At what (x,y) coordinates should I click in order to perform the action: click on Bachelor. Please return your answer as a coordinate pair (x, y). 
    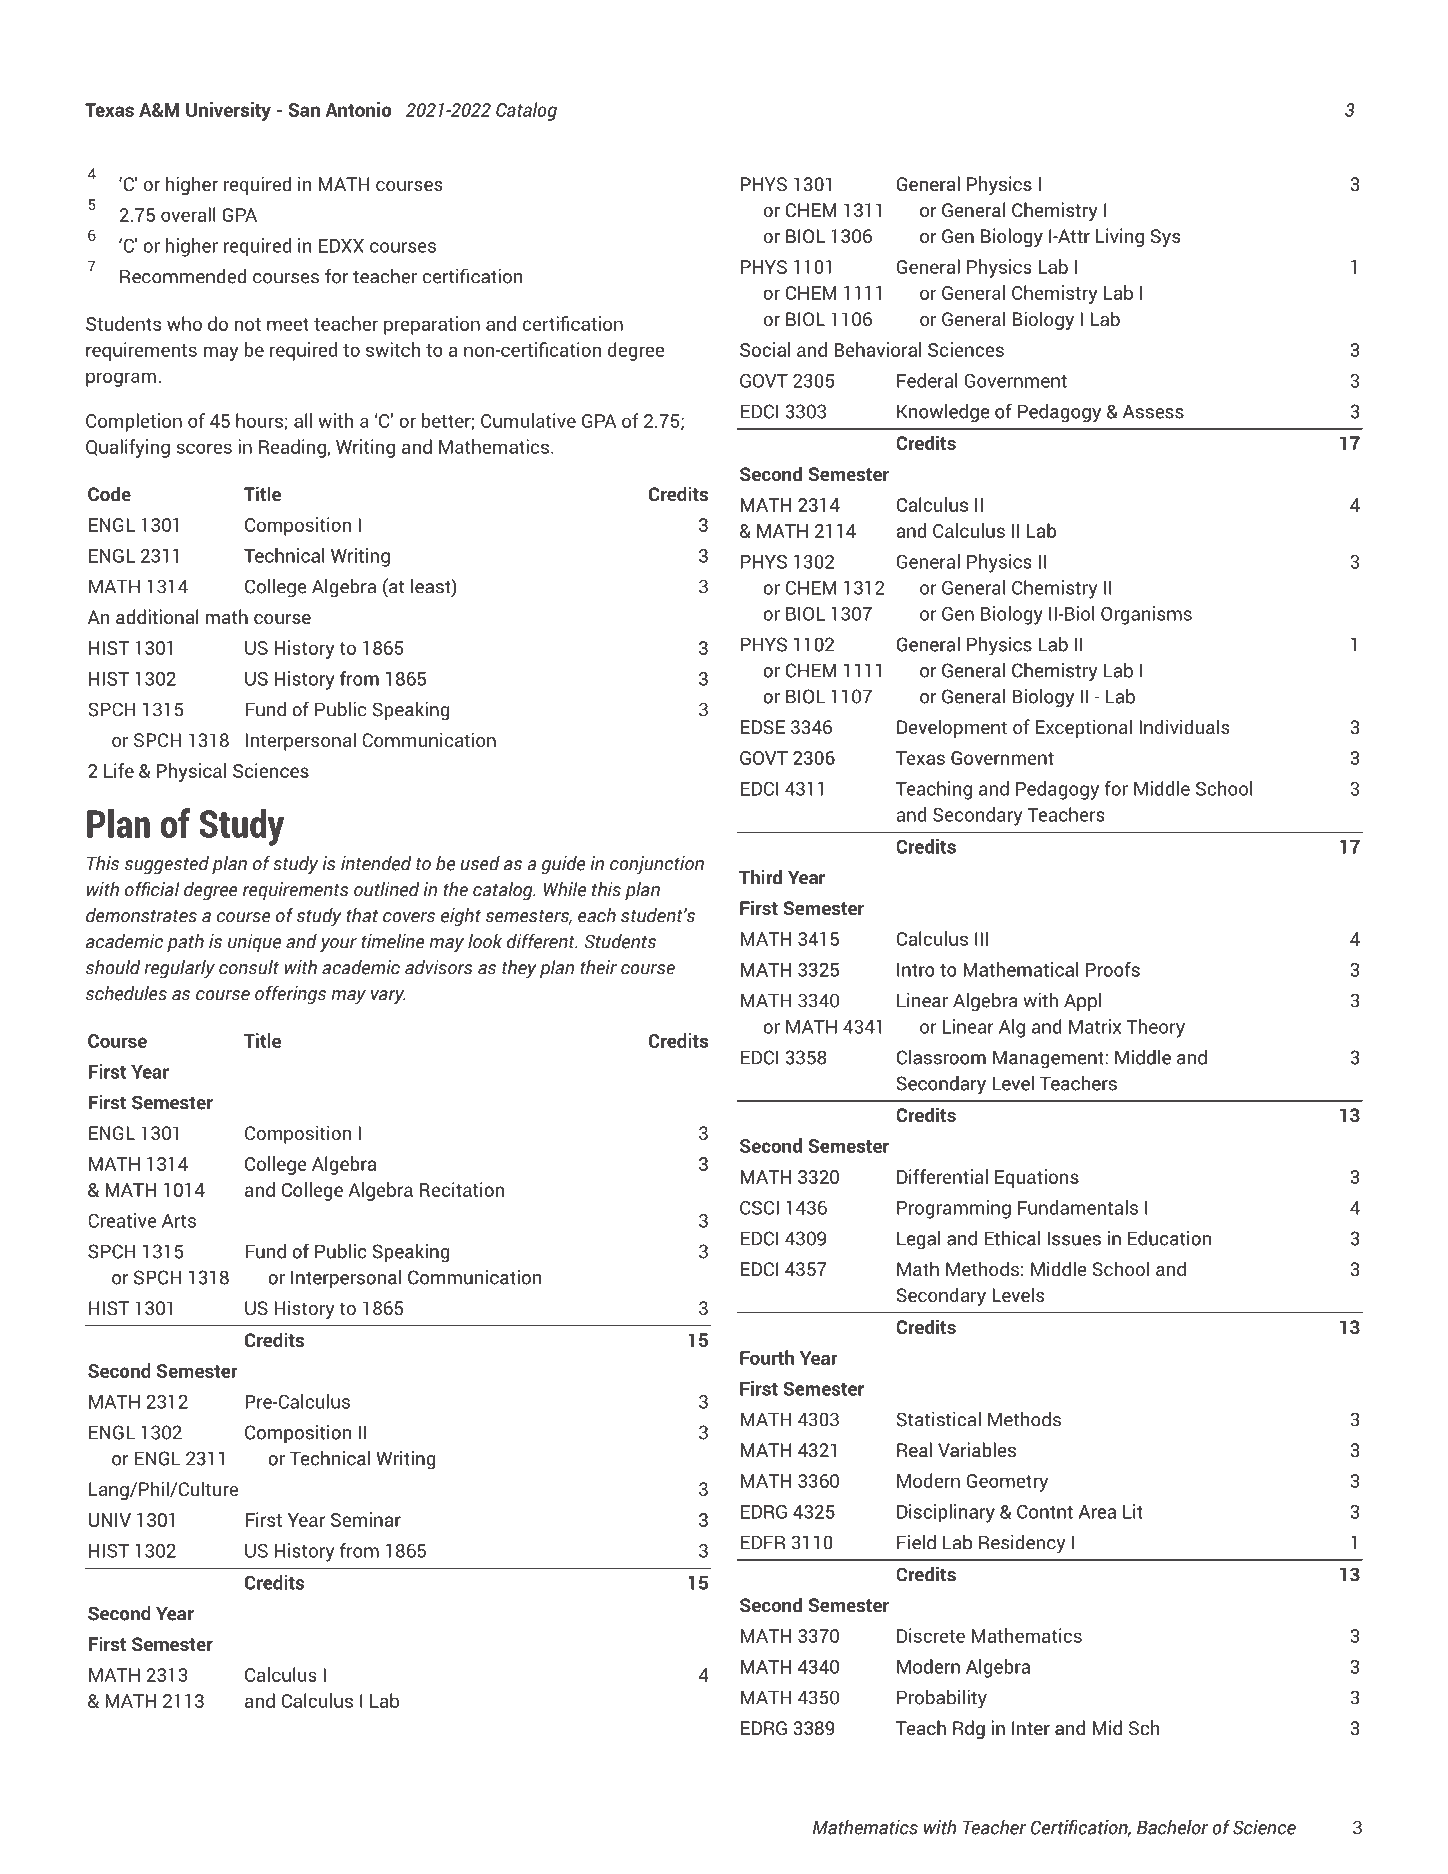
    Looking at the image, I should click on (1172, 1827).
